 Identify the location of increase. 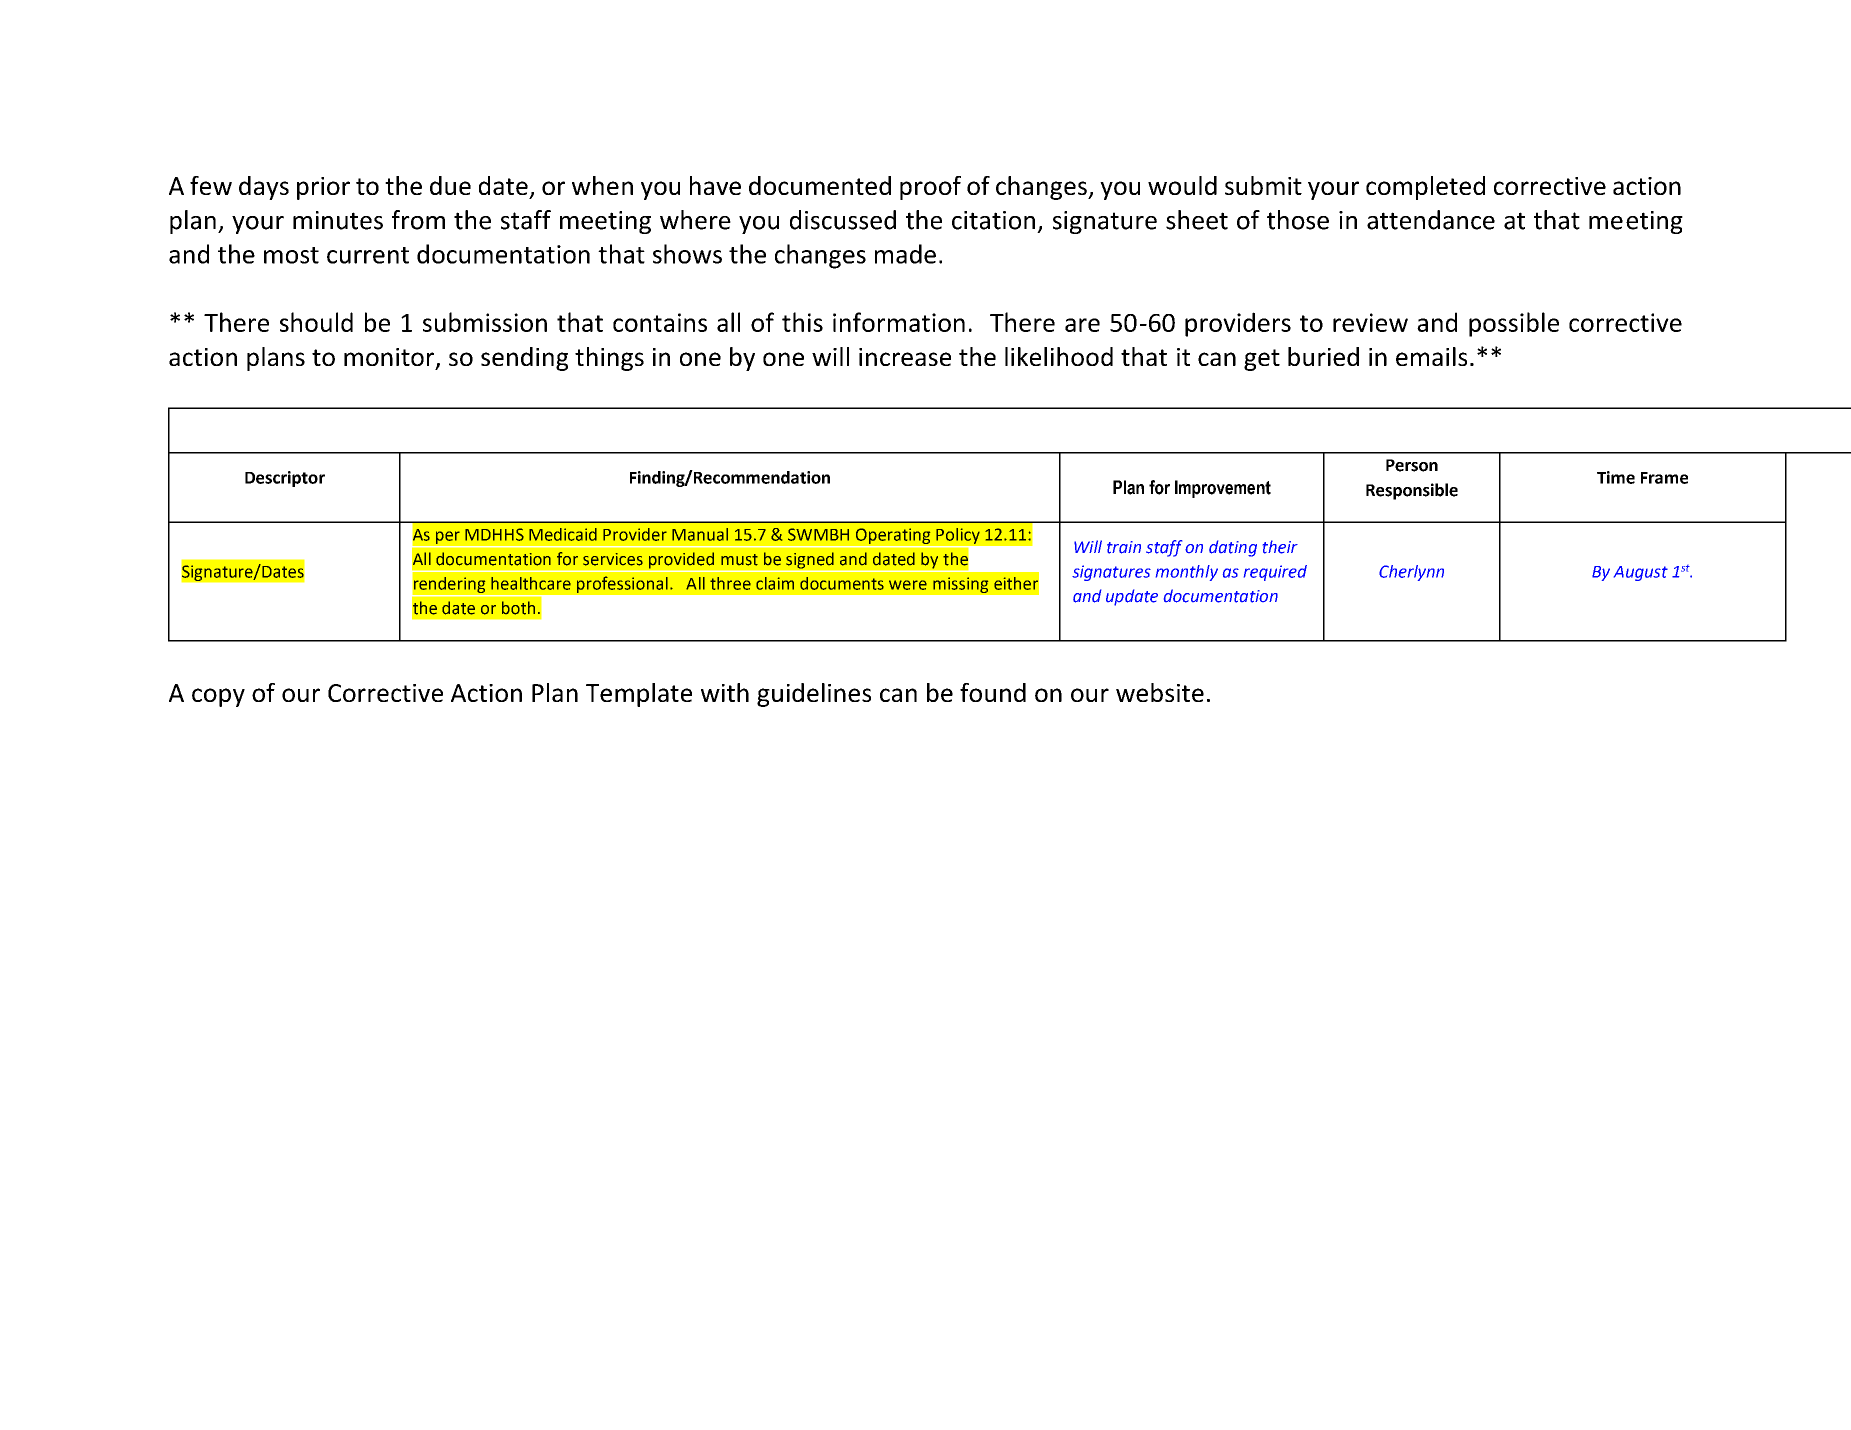
(905, 357).
